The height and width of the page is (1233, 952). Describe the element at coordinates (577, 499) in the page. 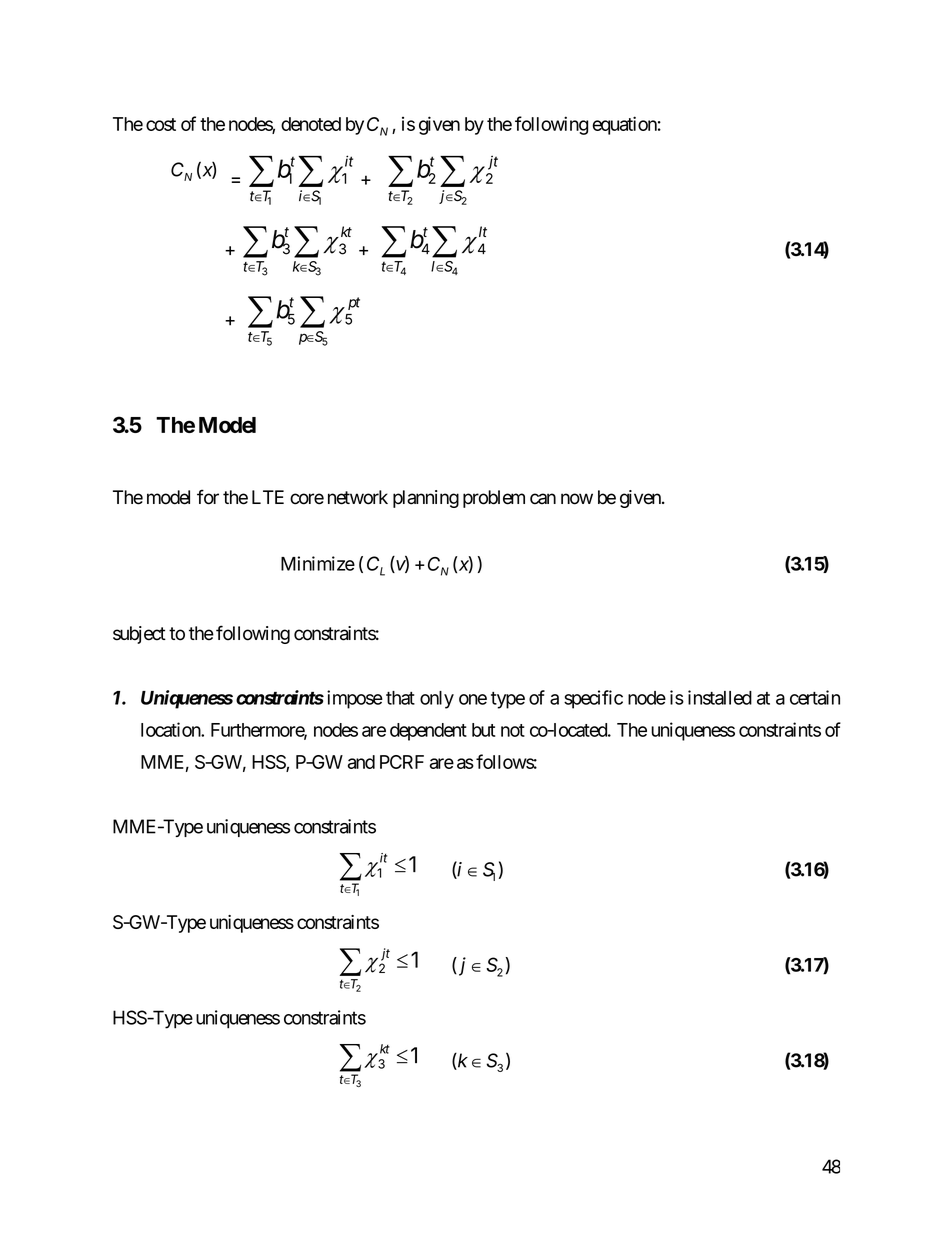

I see `now` at that location.
